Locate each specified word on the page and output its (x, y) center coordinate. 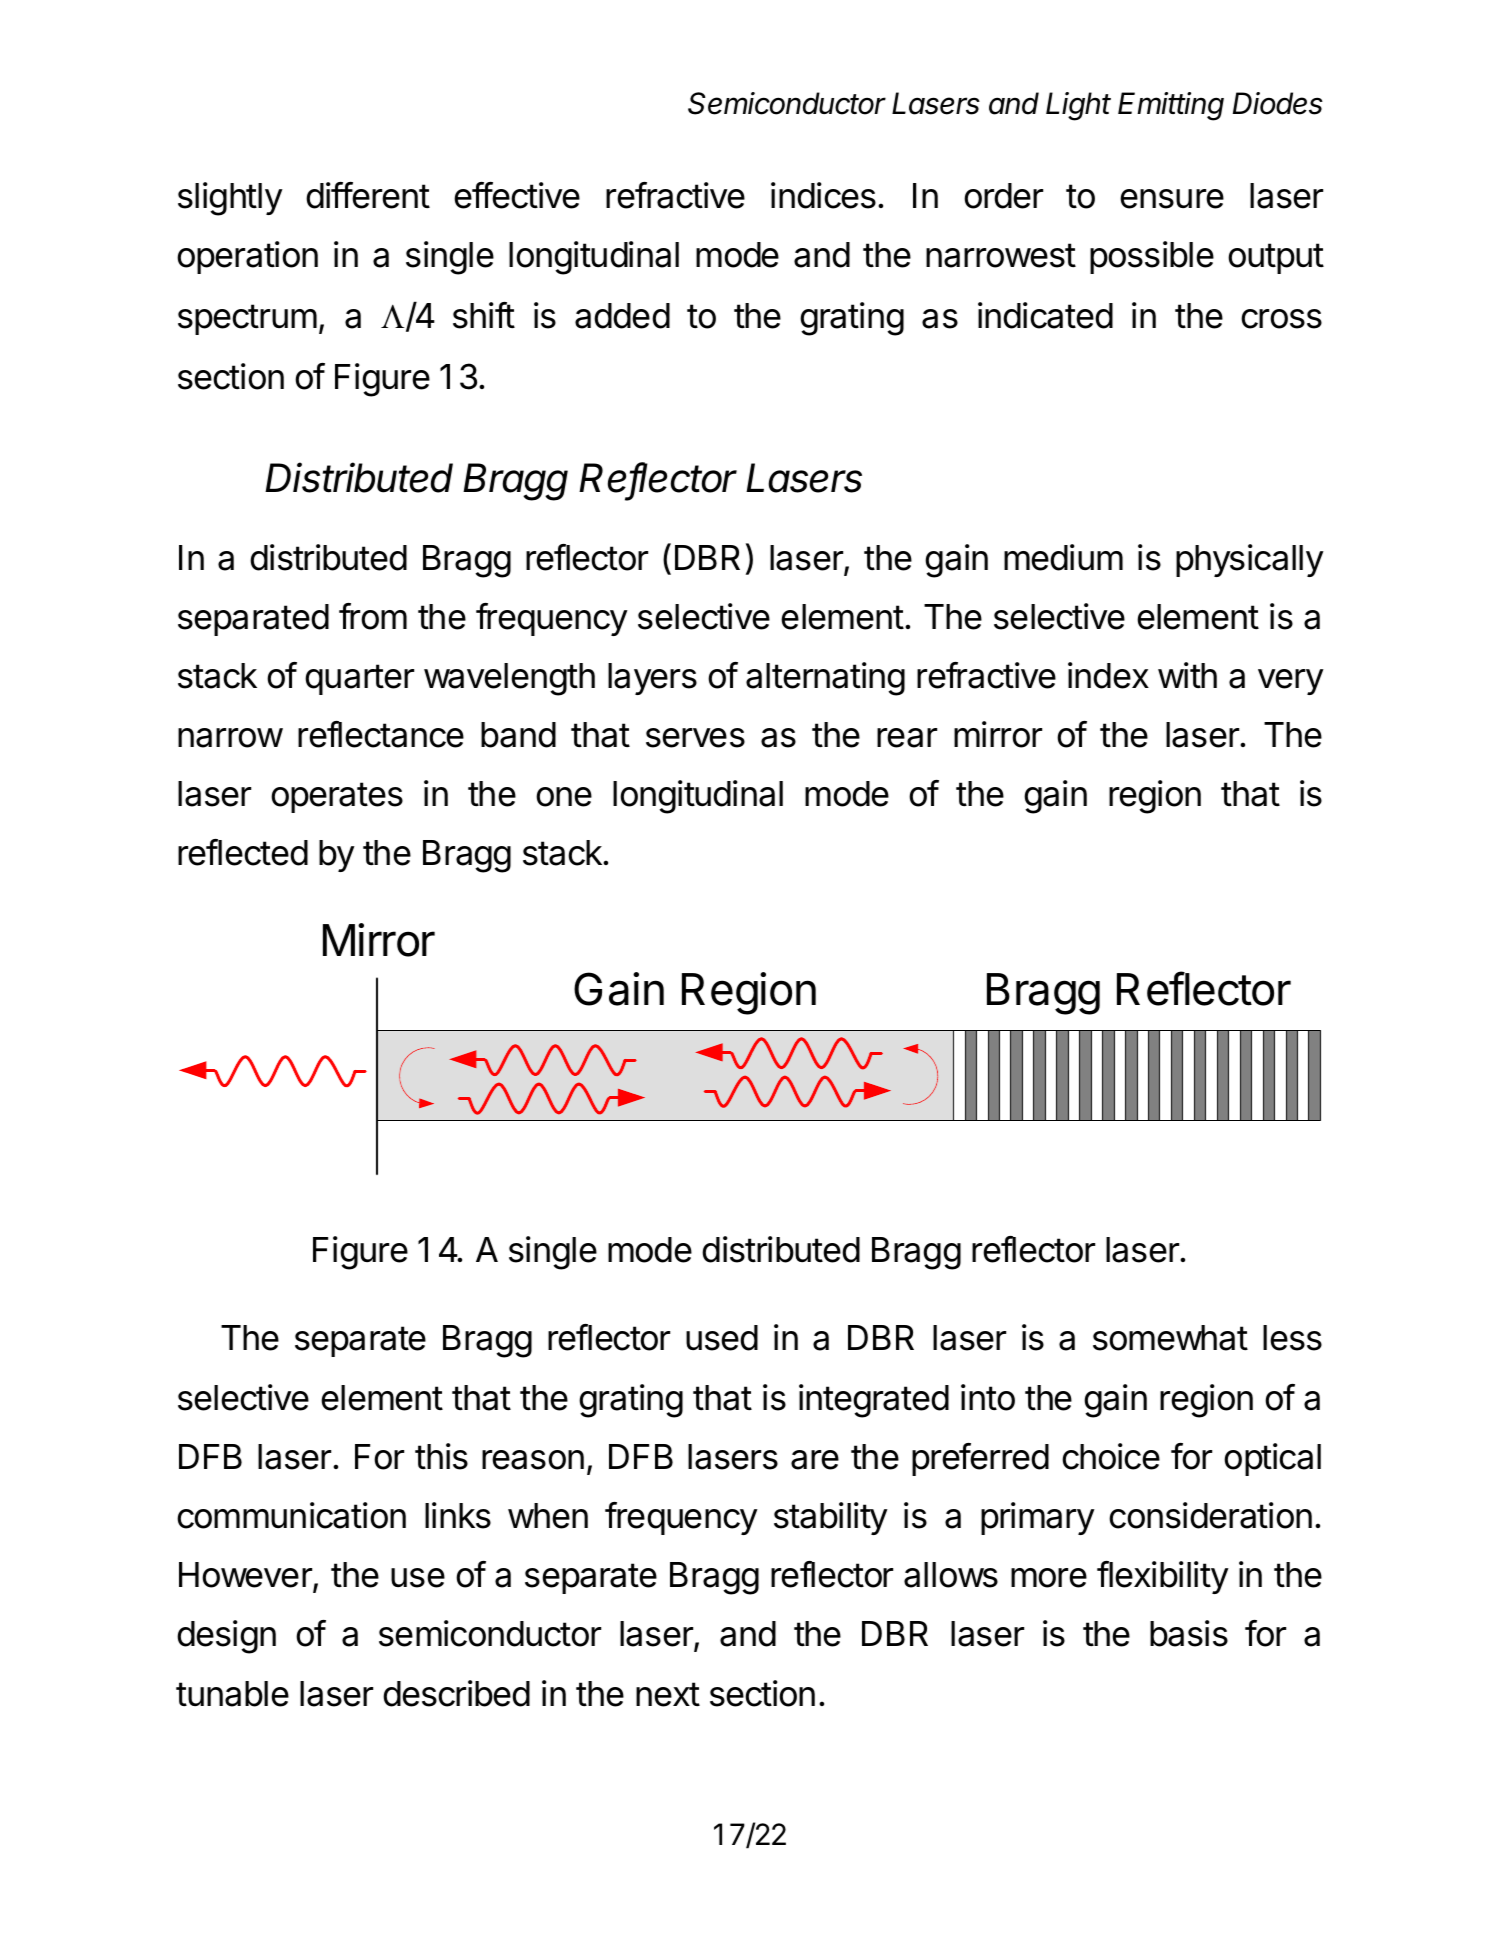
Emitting (1171, 106)
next (668, 1694)
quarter (359, 679)
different (368, 195)
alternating (825, 679)
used (722, 1338)
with (1187, 675)
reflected (243, 852)
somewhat (1170, 1338)
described (456, 1693)
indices (823, 195)
